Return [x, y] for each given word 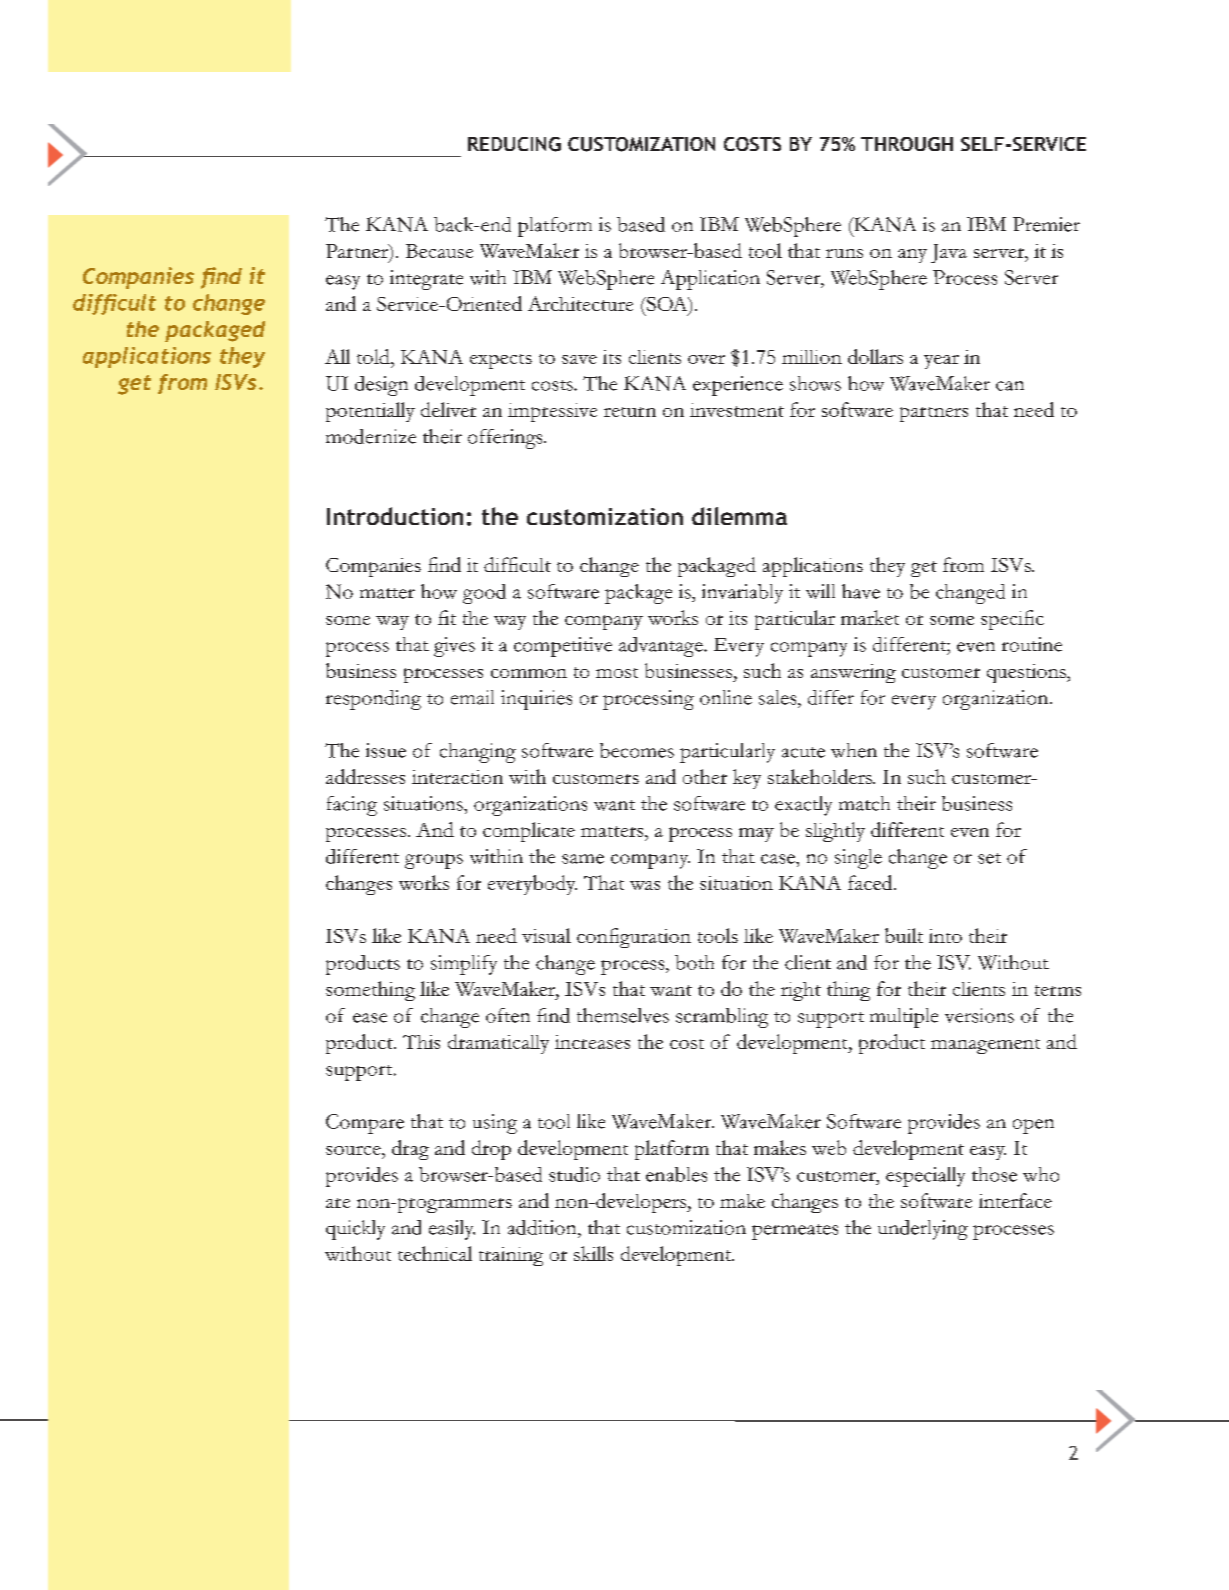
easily [452, 1230]
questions [1027, 673]
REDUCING [514, 144]
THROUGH [907, 144]
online [726, 697]
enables [676, 1174]
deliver [448, 409]
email [472, 697]
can [1010, 386]
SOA [667, 305]
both [694, 962]
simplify [464, 965]
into [945, 936]
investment [737, 410]
